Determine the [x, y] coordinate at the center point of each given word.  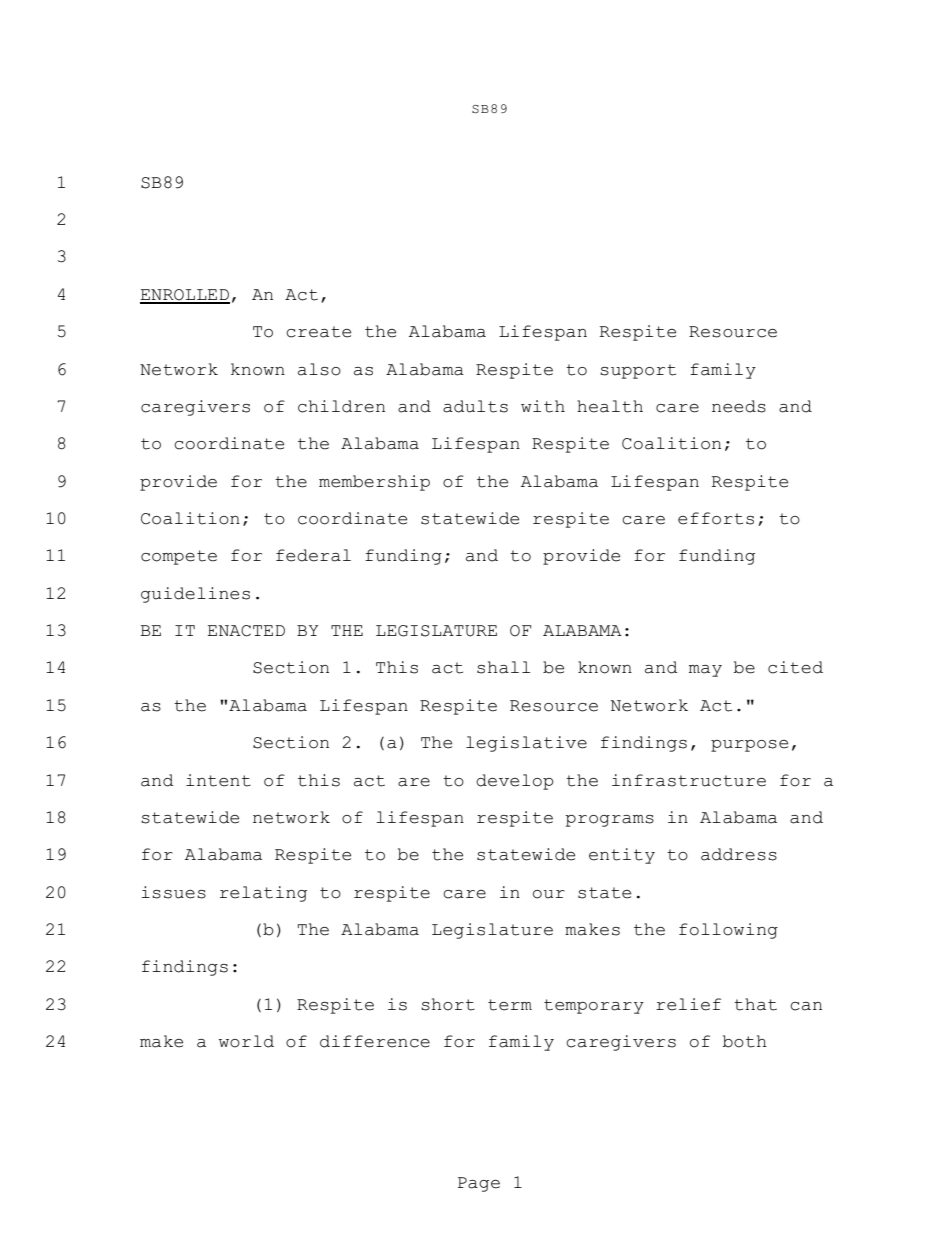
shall [503, 667]
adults [475, 406]
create [318, 332]
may [705, 671]
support [638, 371]
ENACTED [246, 631]
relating [263, 894]
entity [622, 856]
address [739, 854]
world [246, 1041]
